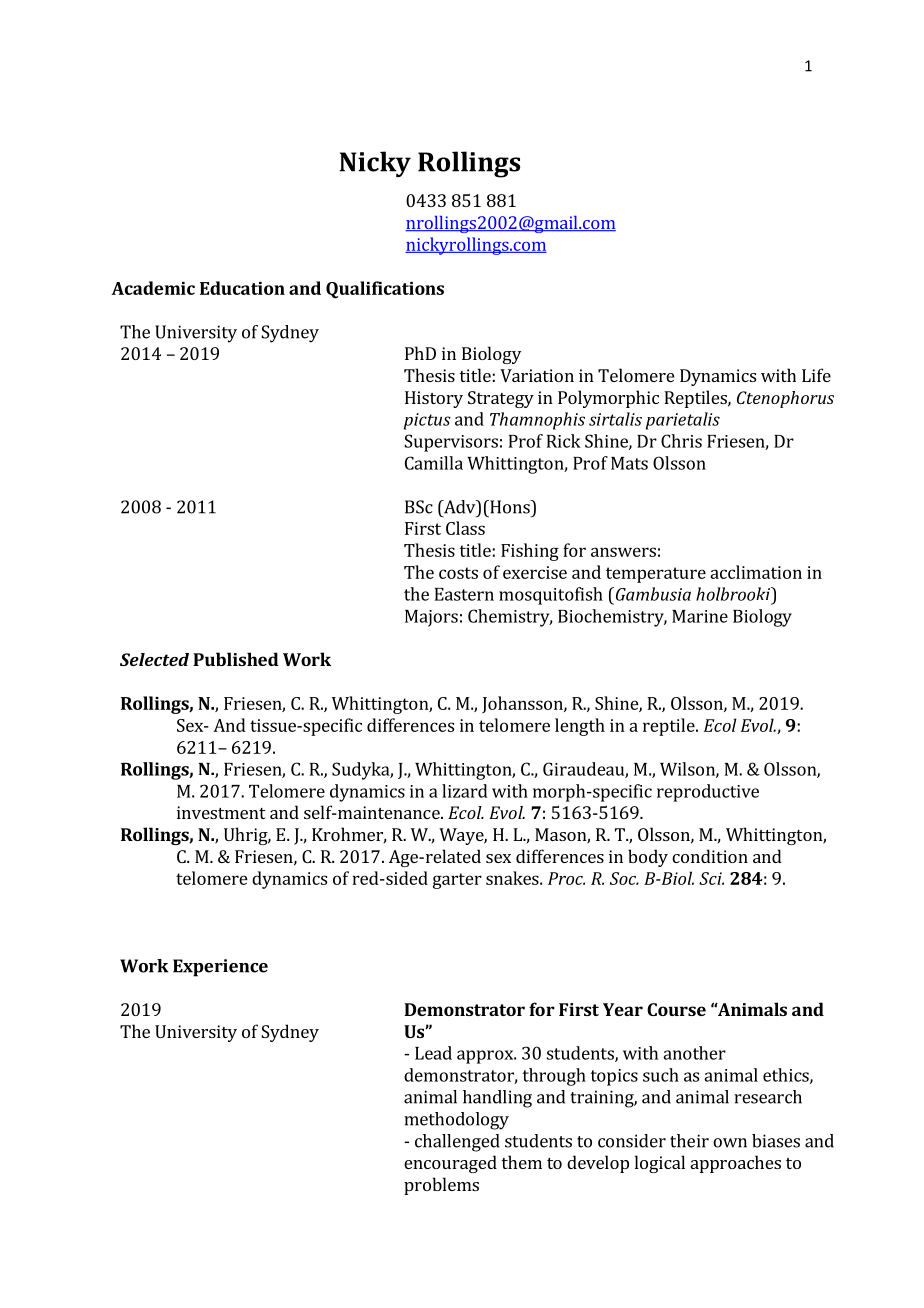 The image size is (924, 1308). Describe the element at coordinates (441, 1186) in the document. I see `problems` at that location.
